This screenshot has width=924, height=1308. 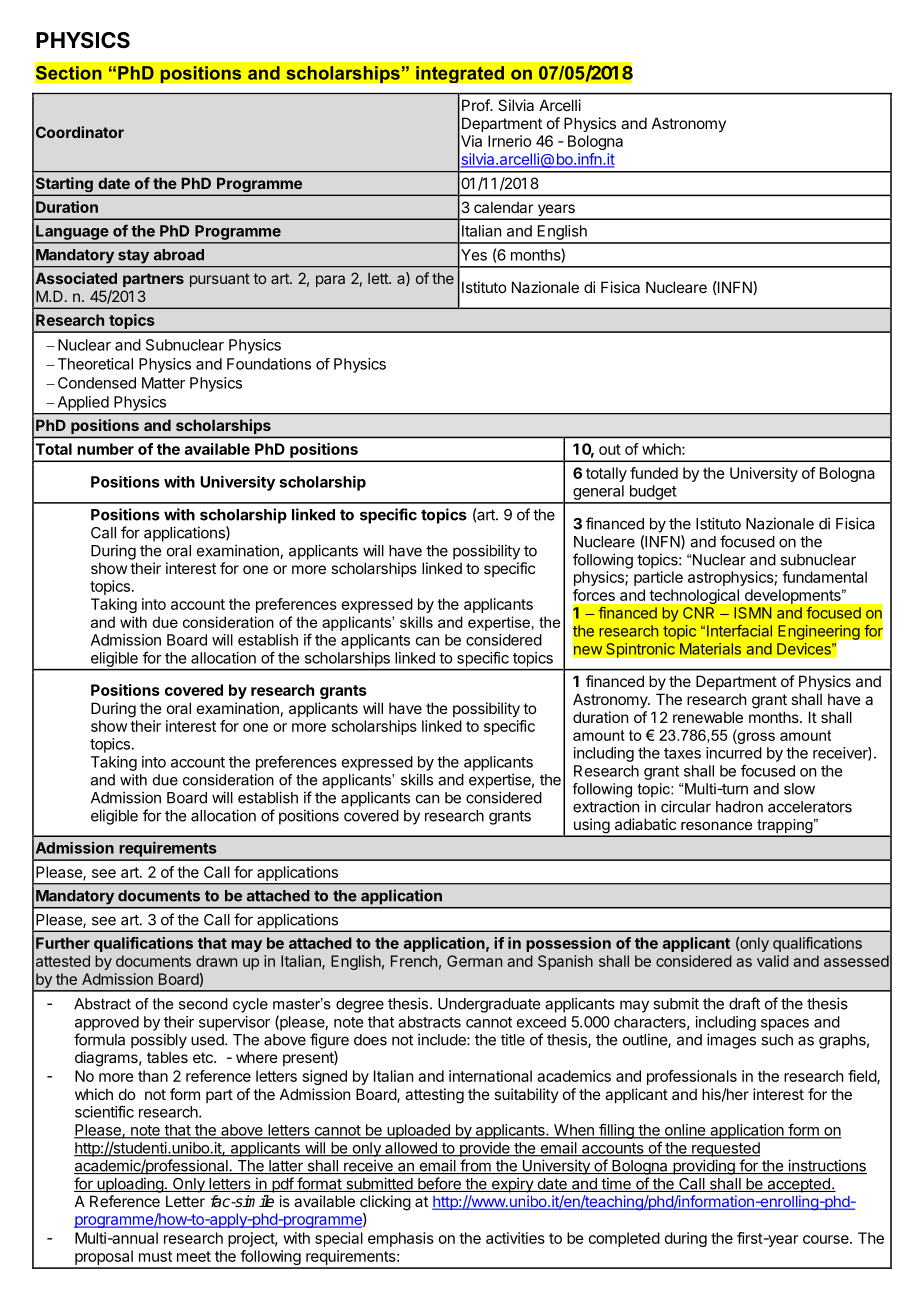 I want to click on Interfacial, so click(x=739, y=631).
